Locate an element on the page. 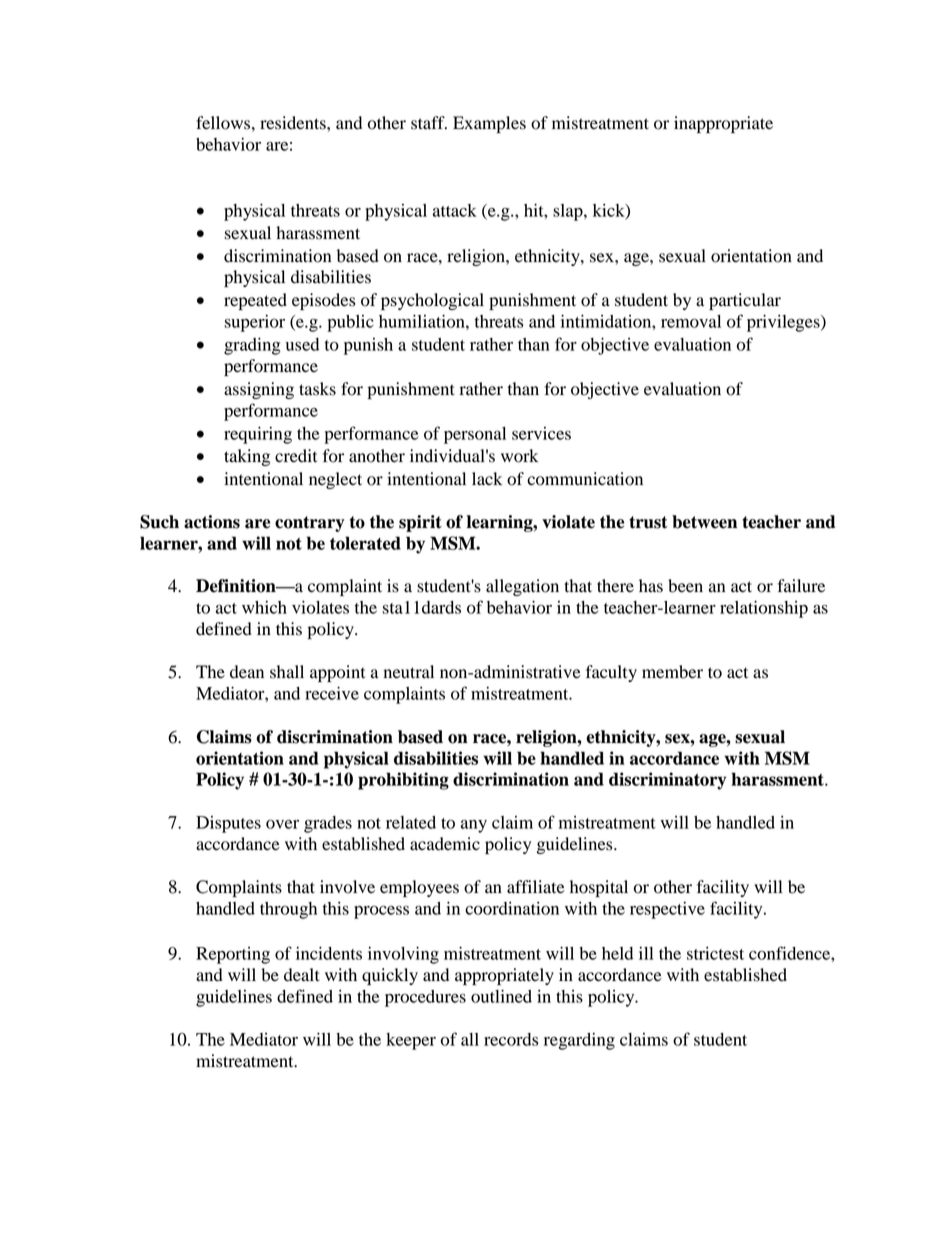 Image resolution: width=952 pixels, height=1233 pixels. Examples is located at coordinates (489, 124).
